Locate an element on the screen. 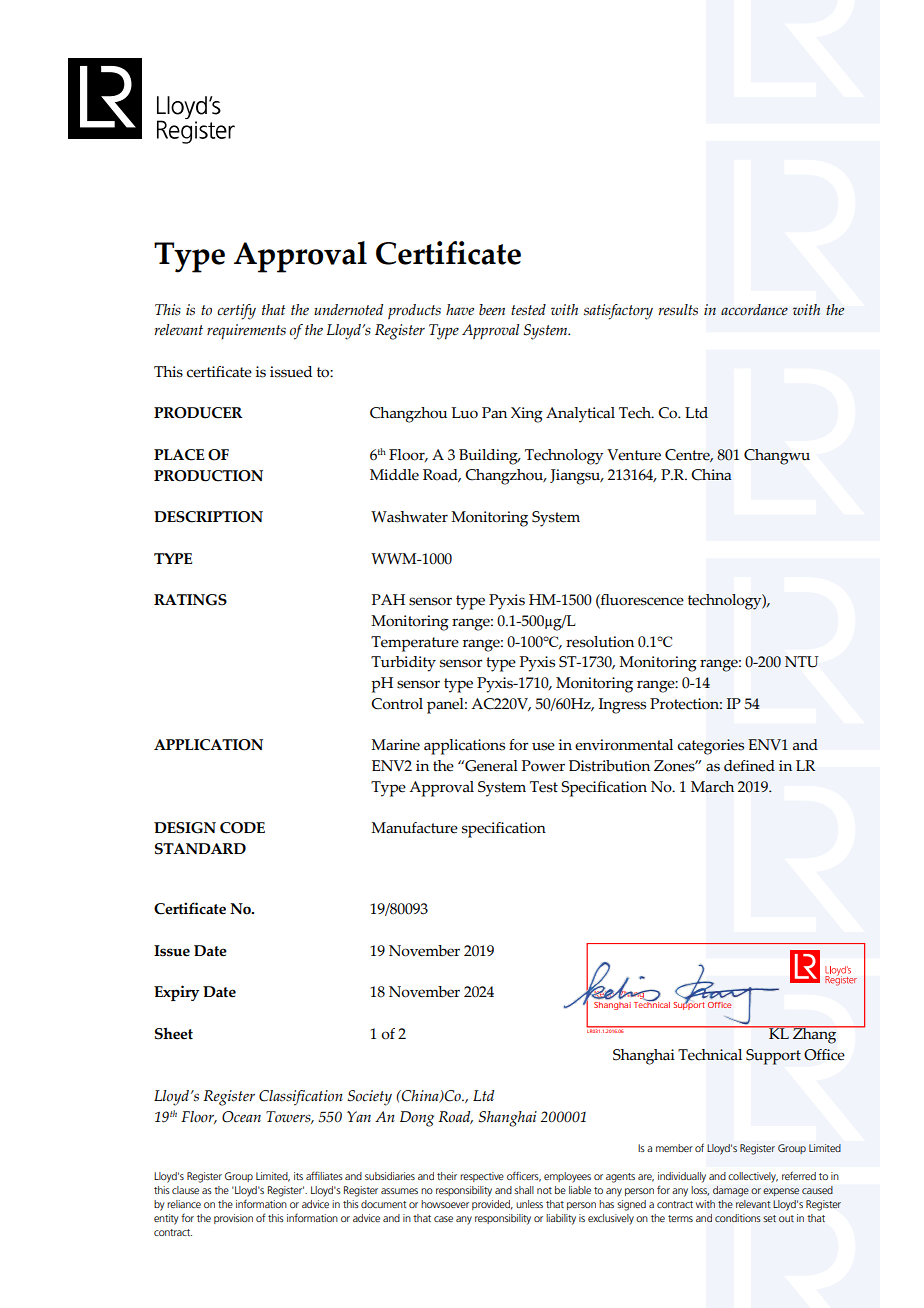 The image size is (924, 1308). provision is located at coordinates (233, 1219).
